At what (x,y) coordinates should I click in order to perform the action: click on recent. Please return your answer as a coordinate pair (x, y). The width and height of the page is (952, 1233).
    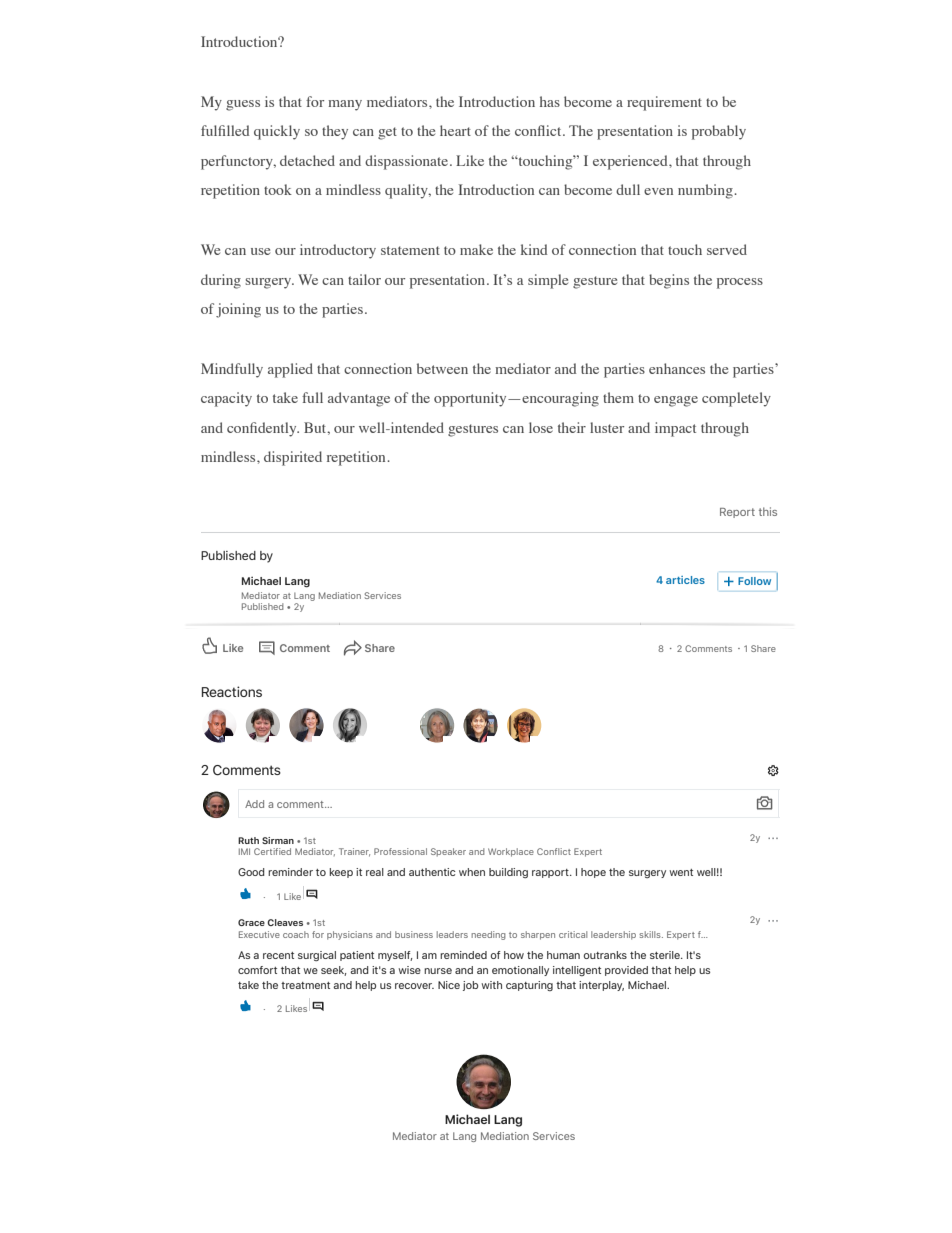
    Looking at the image, I should click on (278, 955).
